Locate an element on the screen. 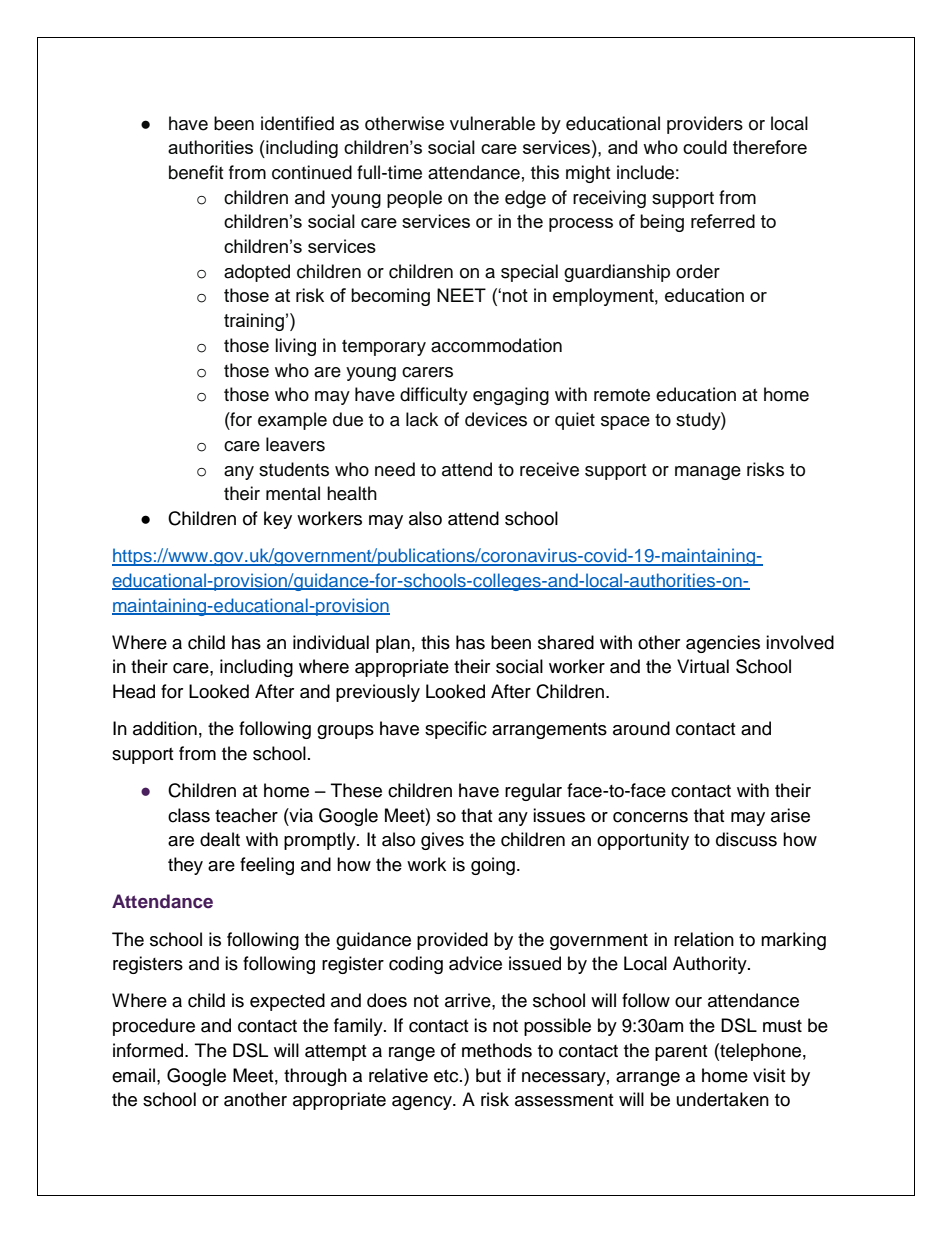 The image size is (952, 1233). students is located at coordinates (294, 469).
